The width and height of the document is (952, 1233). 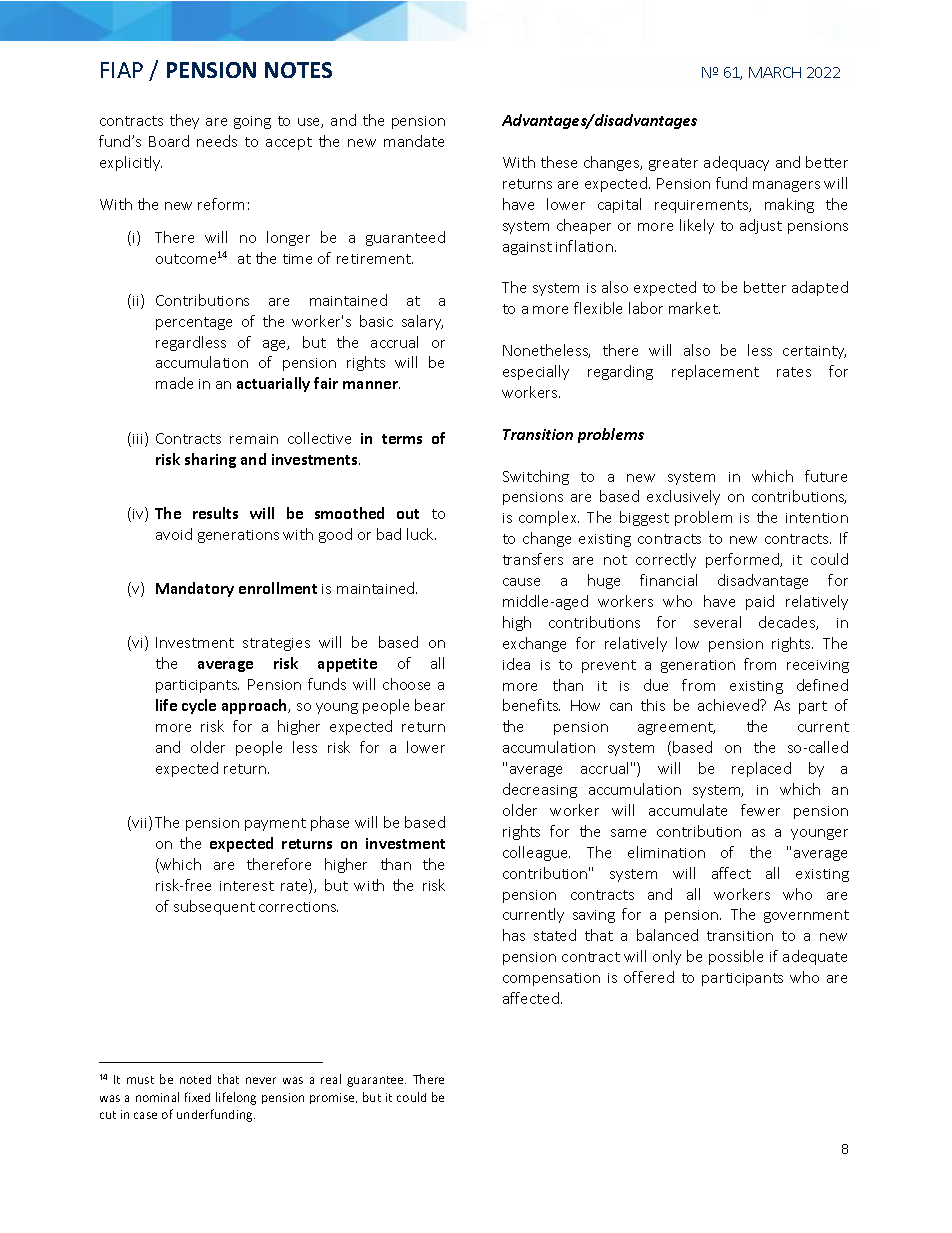 What do you see at coordinates (760, 810) in the document?
I see `fewer` at bounding box center [760, 810].
